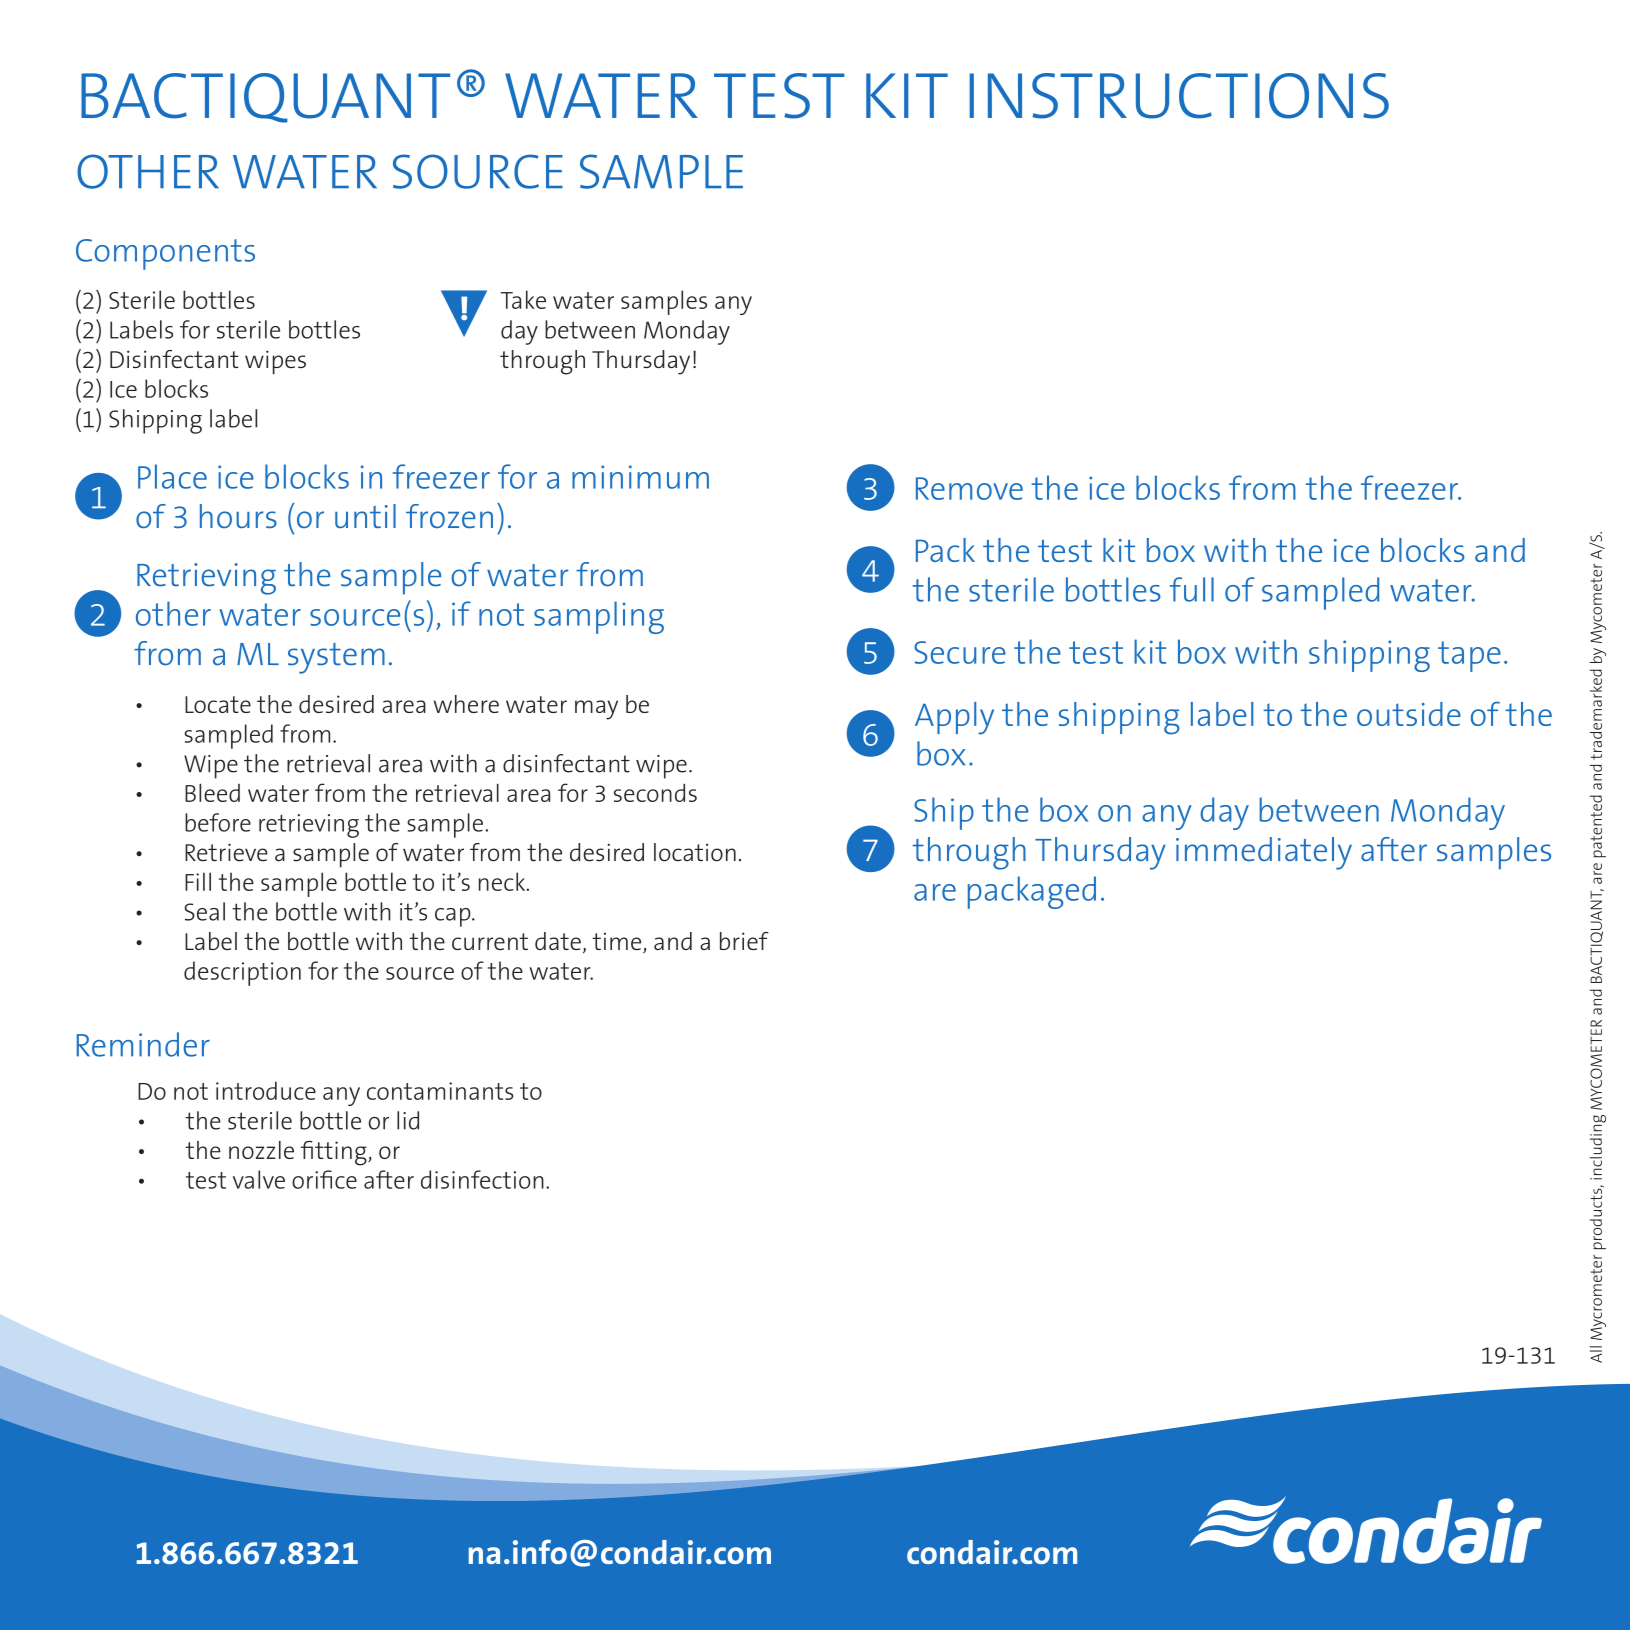  What do you see at coordinates (365, 516) in the screenshot?
I see `until` at bounding box center [365, 516].
